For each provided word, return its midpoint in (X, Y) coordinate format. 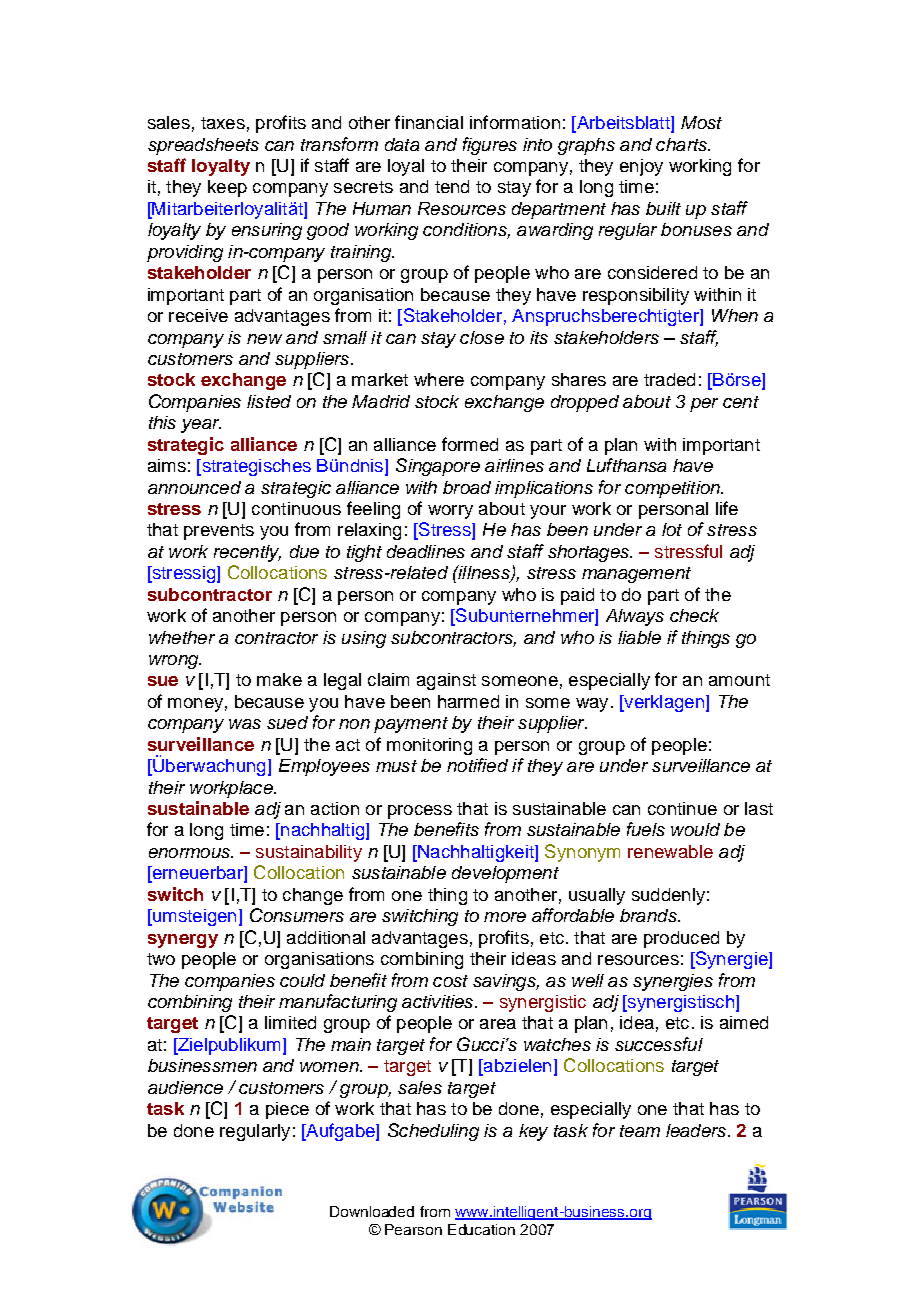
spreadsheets (203, 146)
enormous (190, 853)
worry (450, 512)
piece (287, 1110)
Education (481, 1229)
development (505, 874)
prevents (219, 532)
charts (682, 144)
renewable (670, 851)
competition (673, 489)
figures (490, 146)
